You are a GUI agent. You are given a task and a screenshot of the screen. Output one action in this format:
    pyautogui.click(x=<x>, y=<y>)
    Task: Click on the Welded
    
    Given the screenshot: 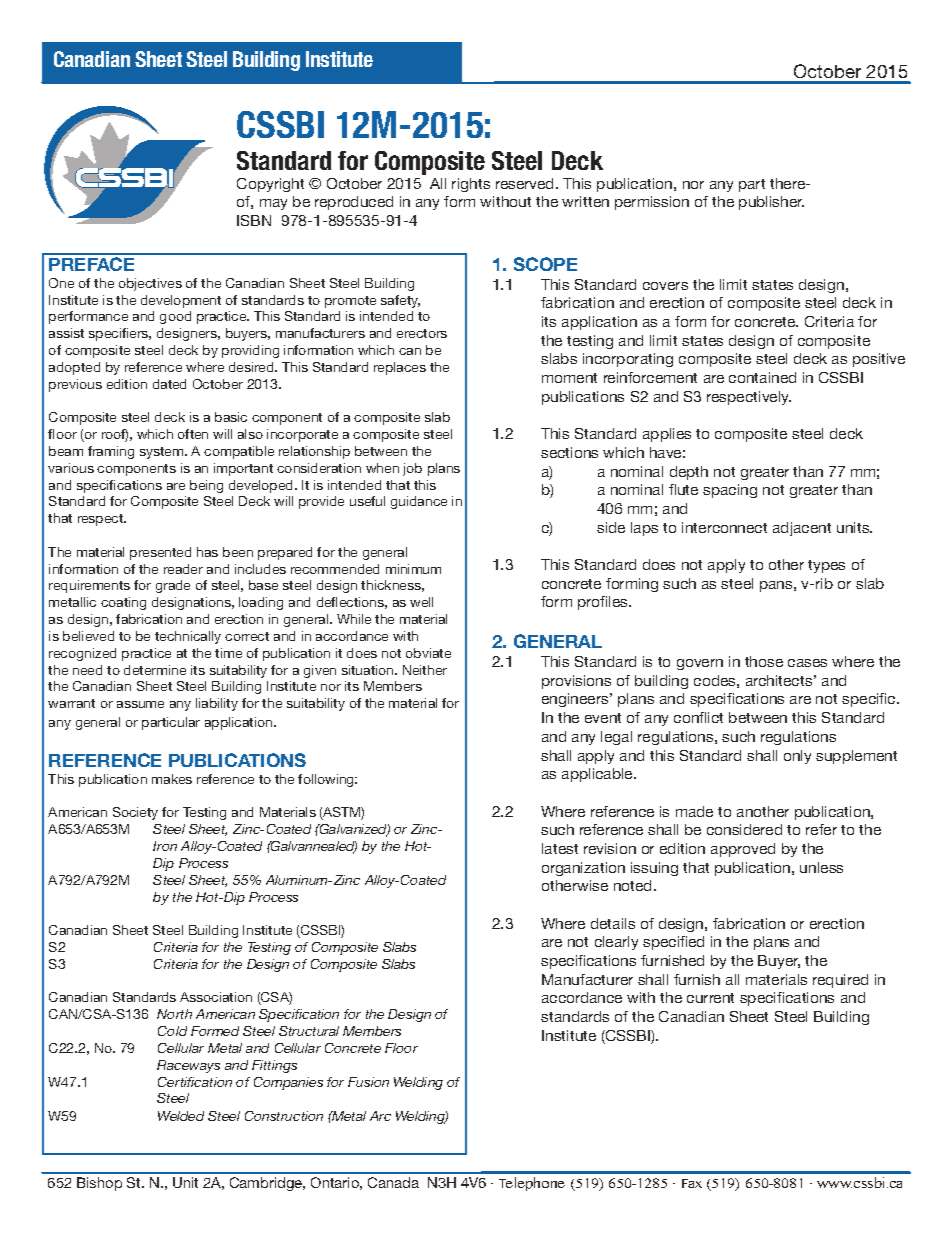 What is the action you would take?
    pyautogui.click(x=181, y=1116)
